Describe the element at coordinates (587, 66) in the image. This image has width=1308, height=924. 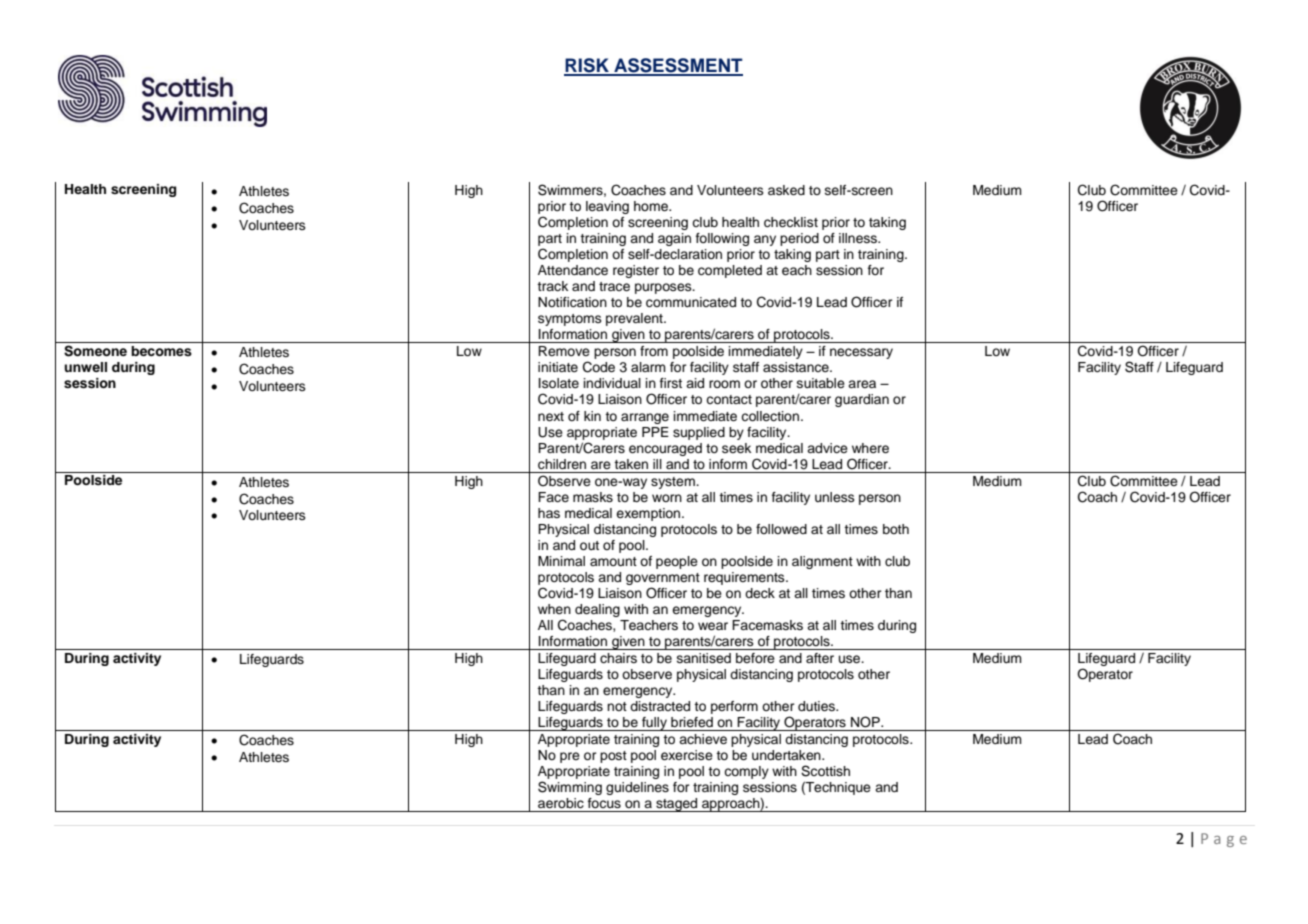
I see `RISK` at that location.
